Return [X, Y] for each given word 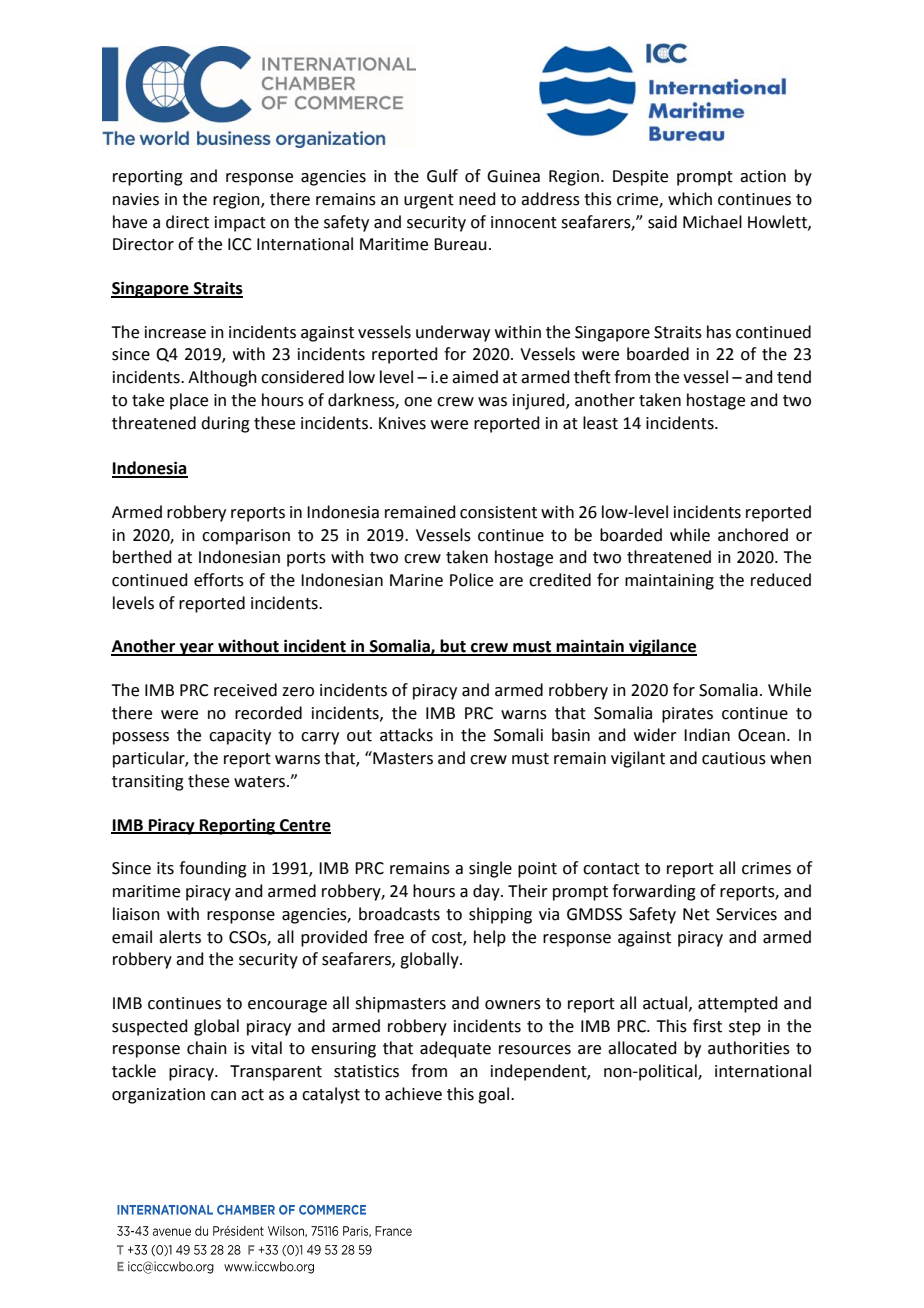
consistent [498, 512]
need [477, 199]
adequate [455, 1049]
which [690, 199]
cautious [734, 758]
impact [240, 224]
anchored [753, 535]
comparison [246, 537]
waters [261, 782]
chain [207, 1048]
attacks [406, 735]
